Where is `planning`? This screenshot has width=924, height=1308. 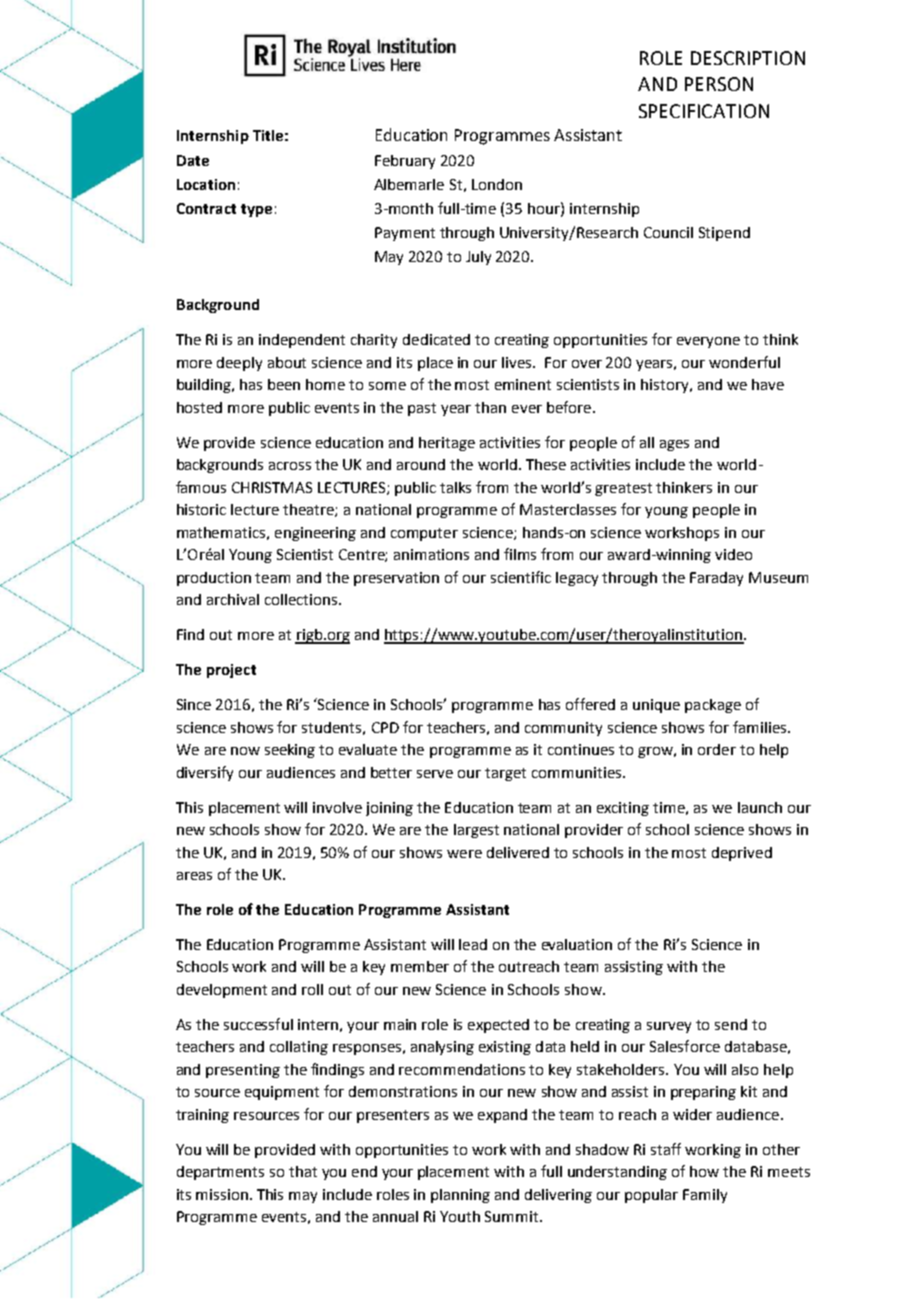
planning is located at coordinates (460, 1196).
